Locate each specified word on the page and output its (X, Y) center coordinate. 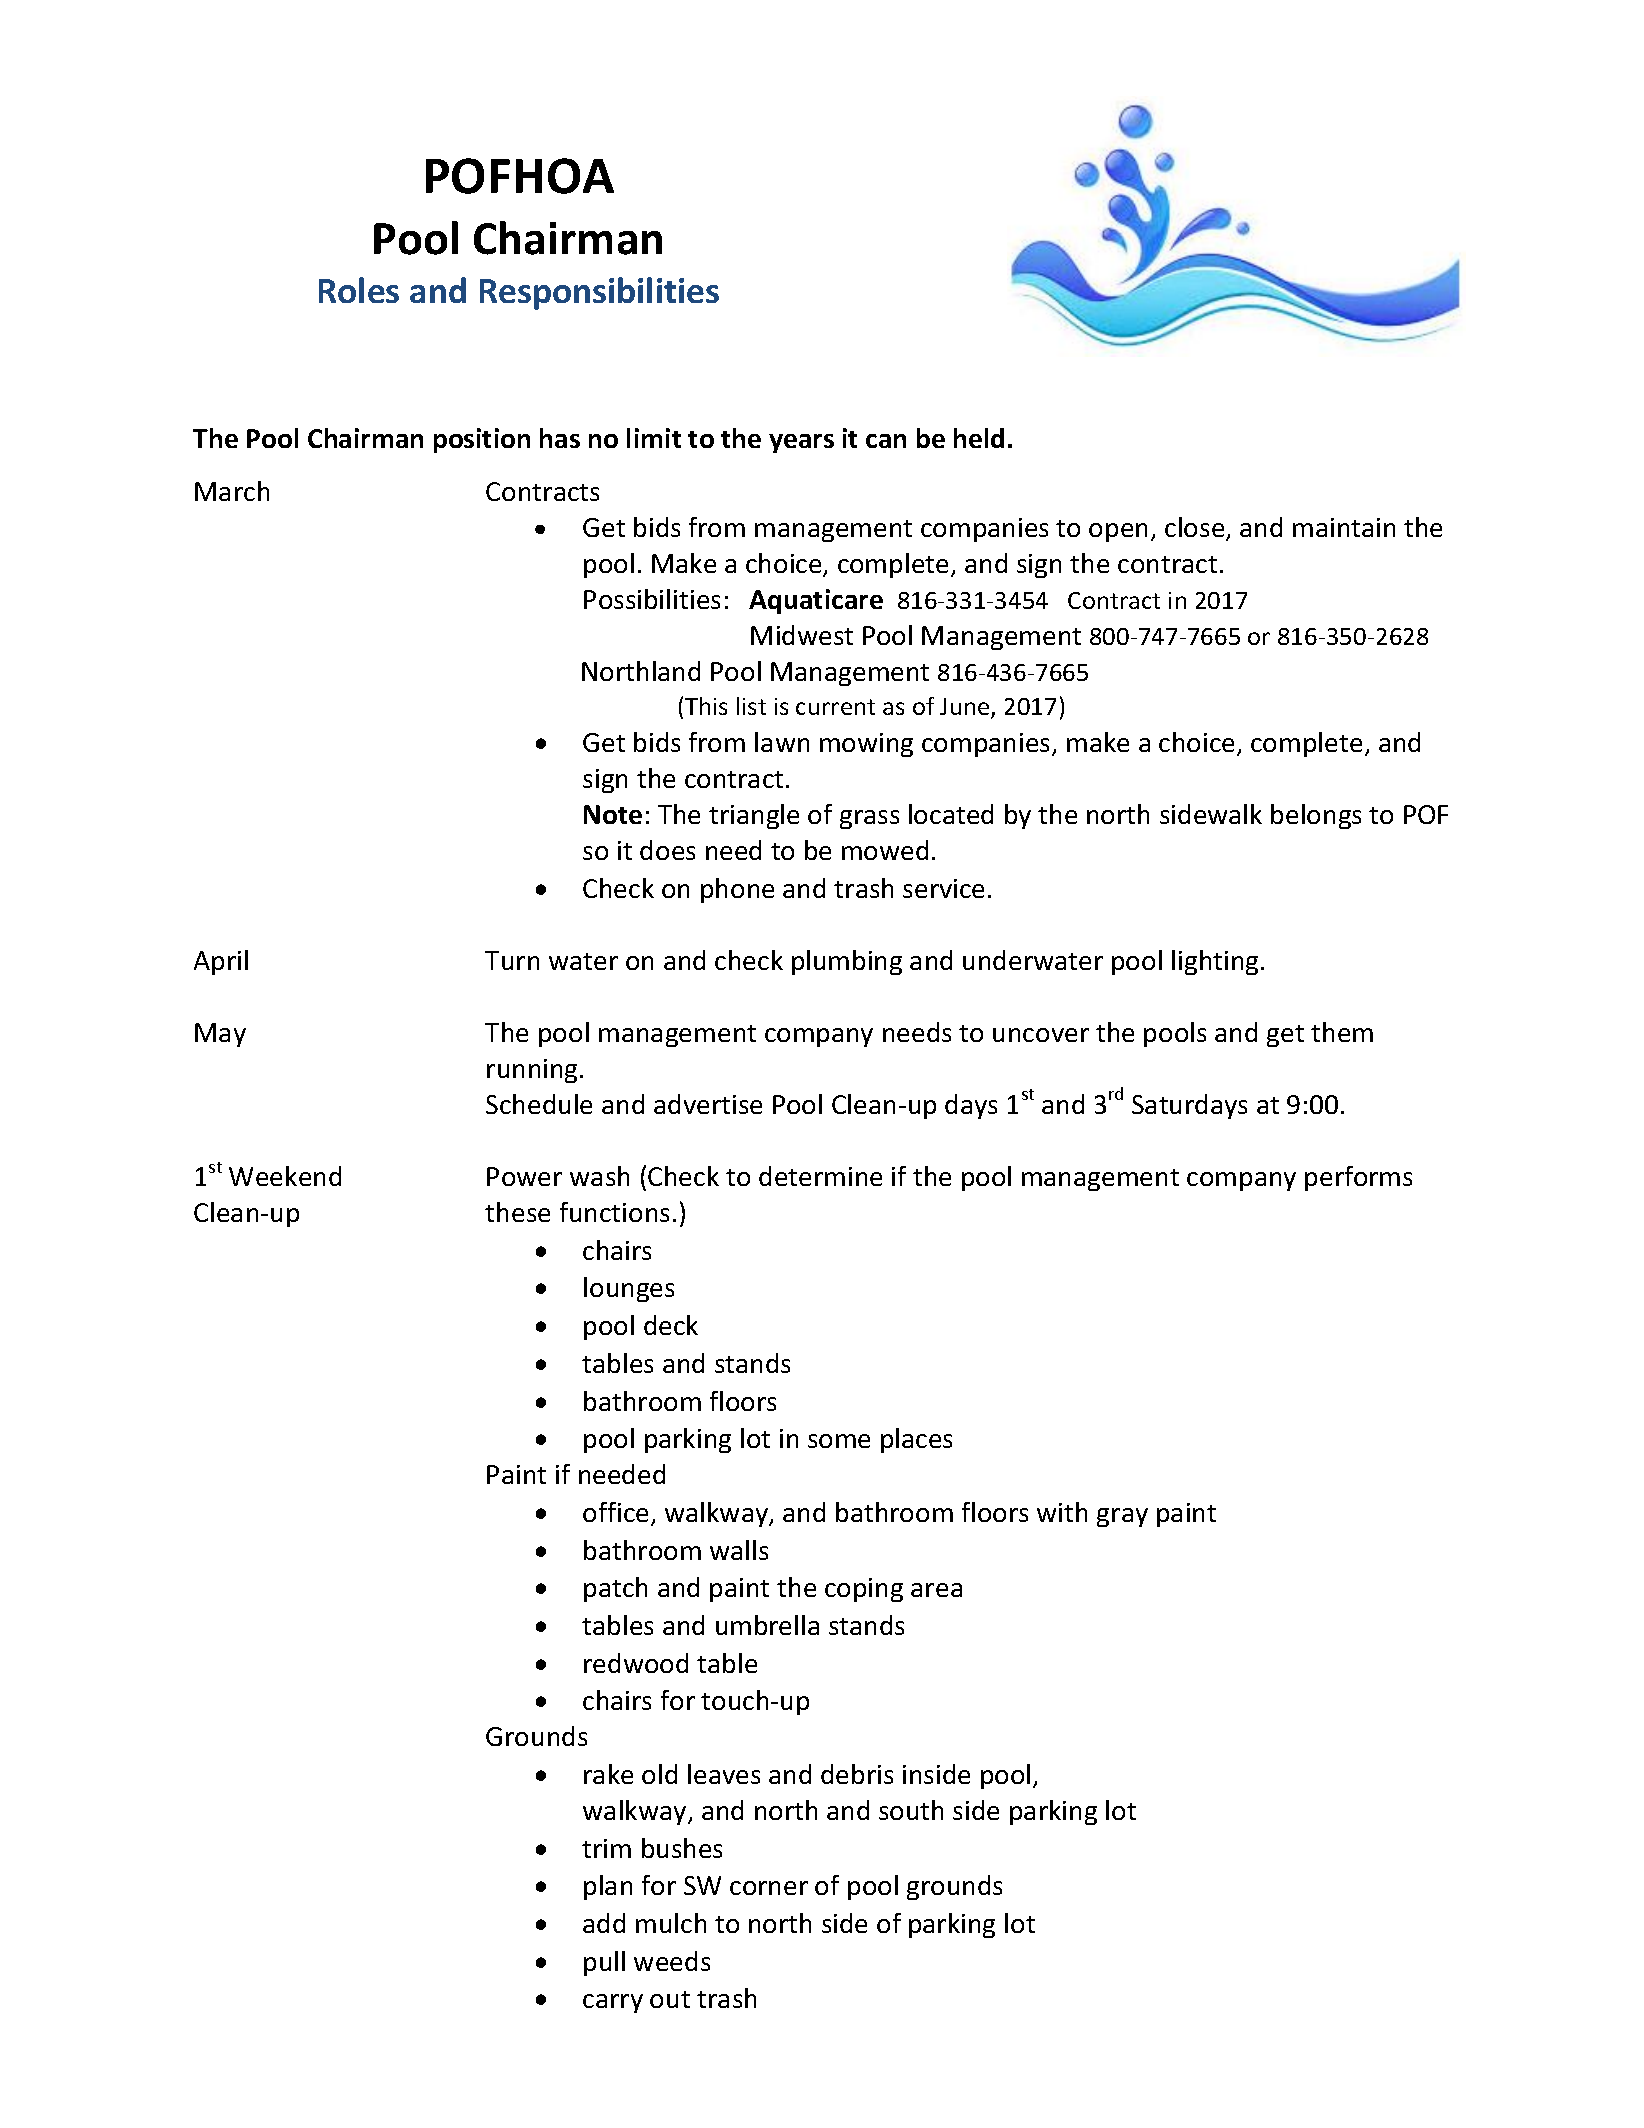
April (221, 962)
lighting (1215, 962)
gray (1122, 1517)
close (1196, 528)
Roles (359, 290)
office (617, 1513)
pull (604, 1963)
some (839, 1441)
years (801, 443)
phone (737, 890)
